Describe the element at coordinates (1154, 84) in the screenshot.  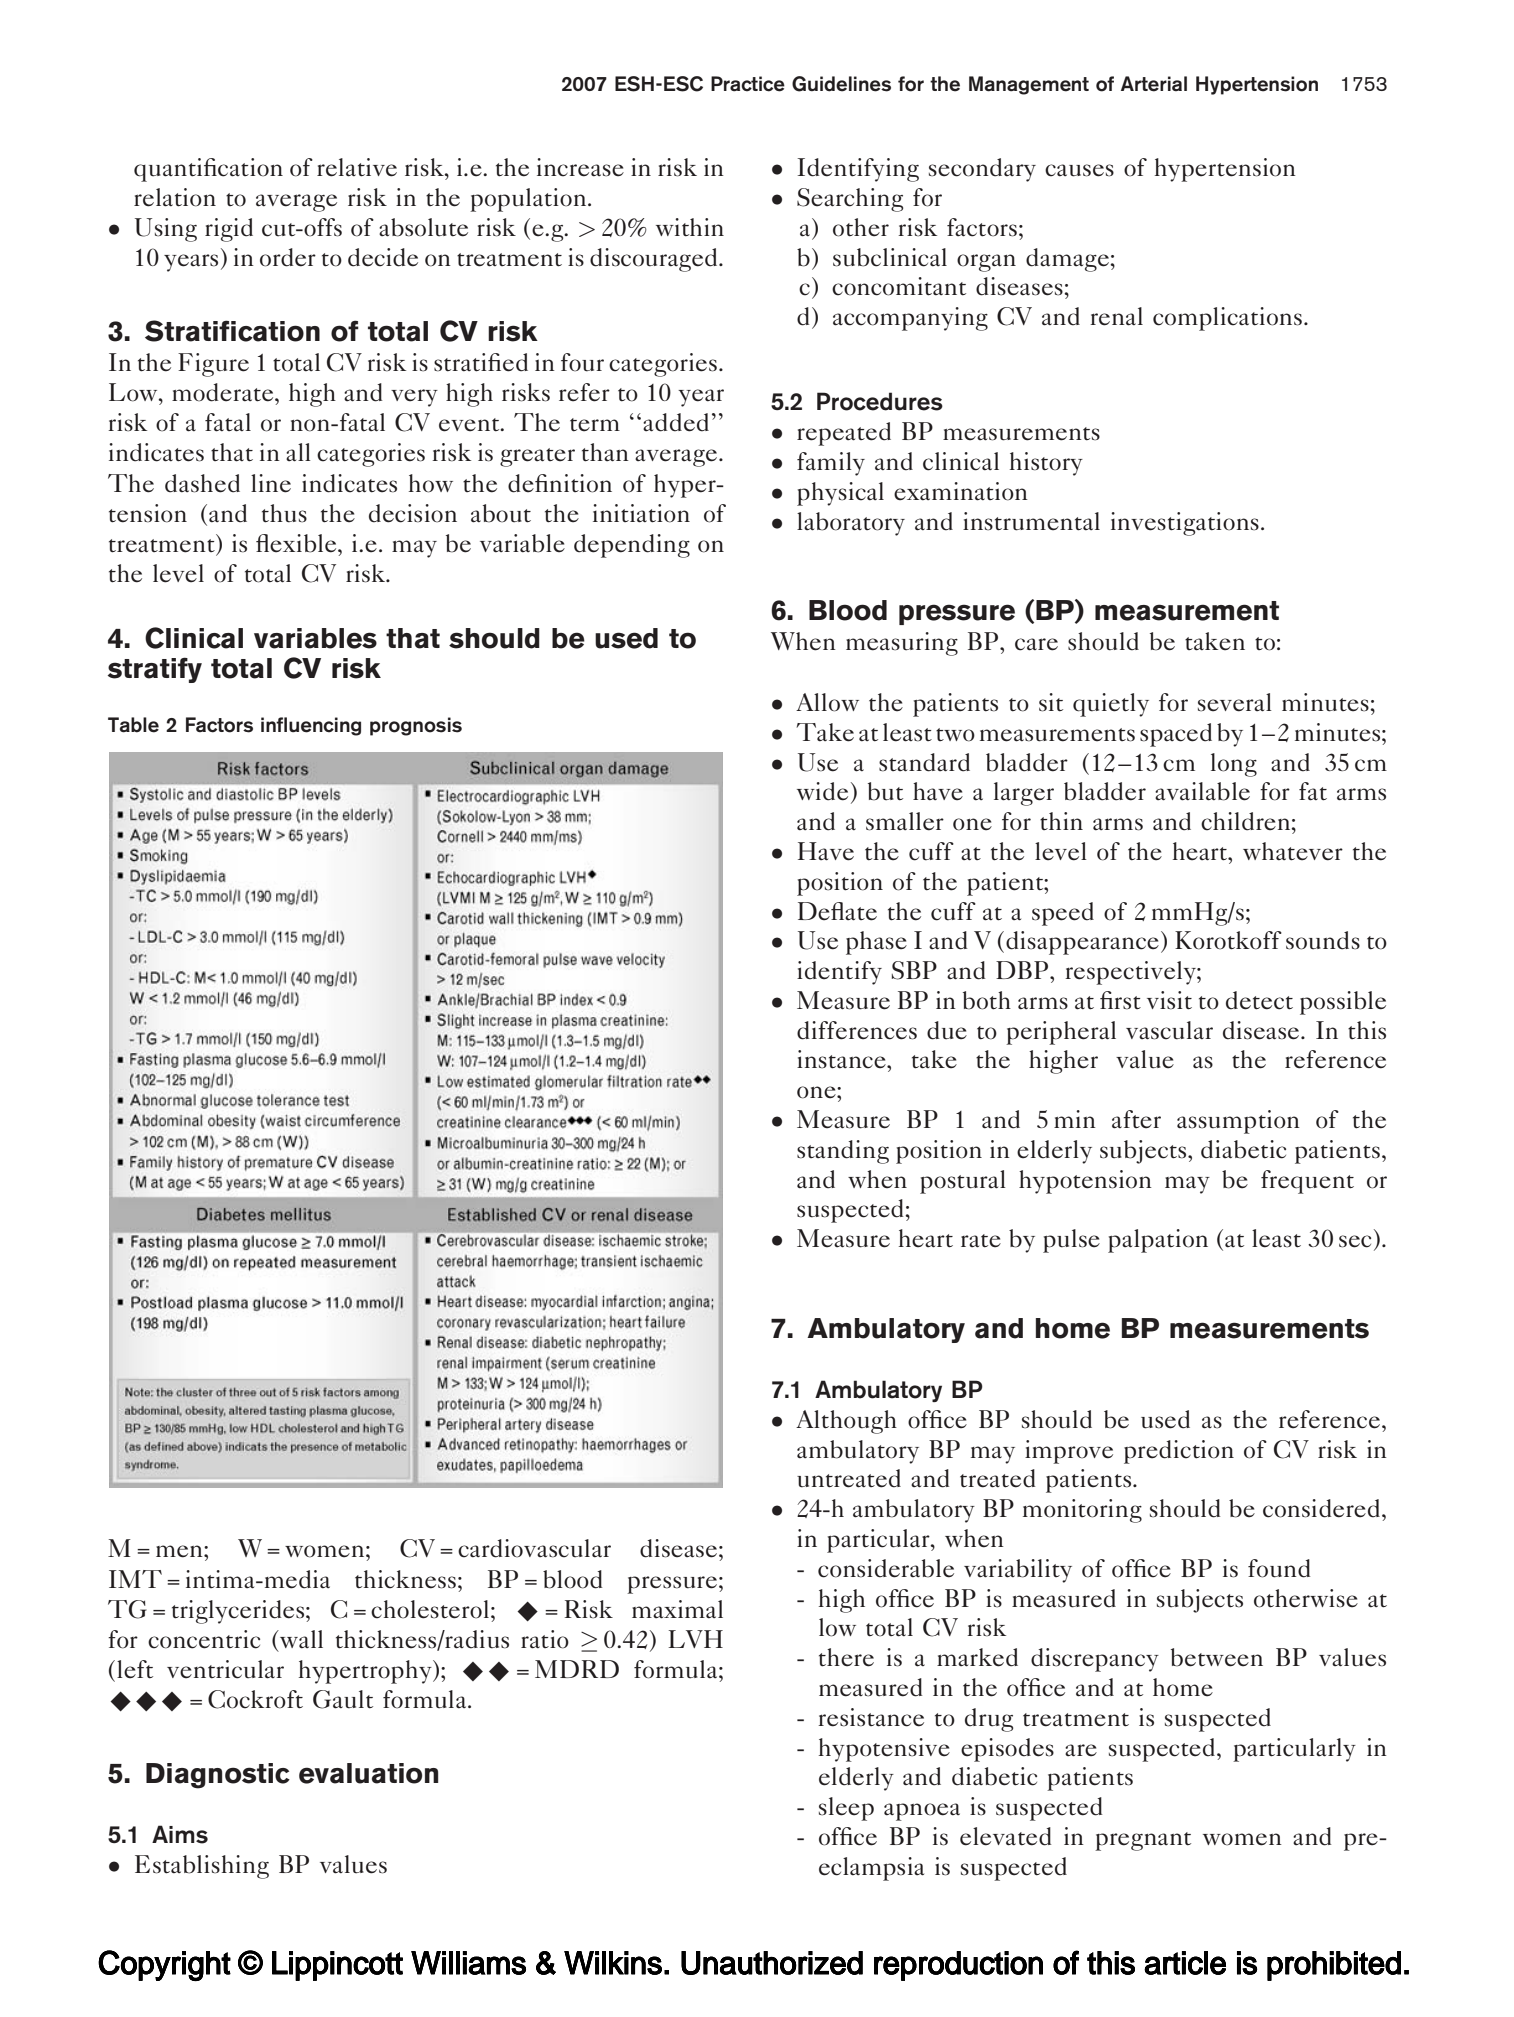
I see `Arterial` at that location.
